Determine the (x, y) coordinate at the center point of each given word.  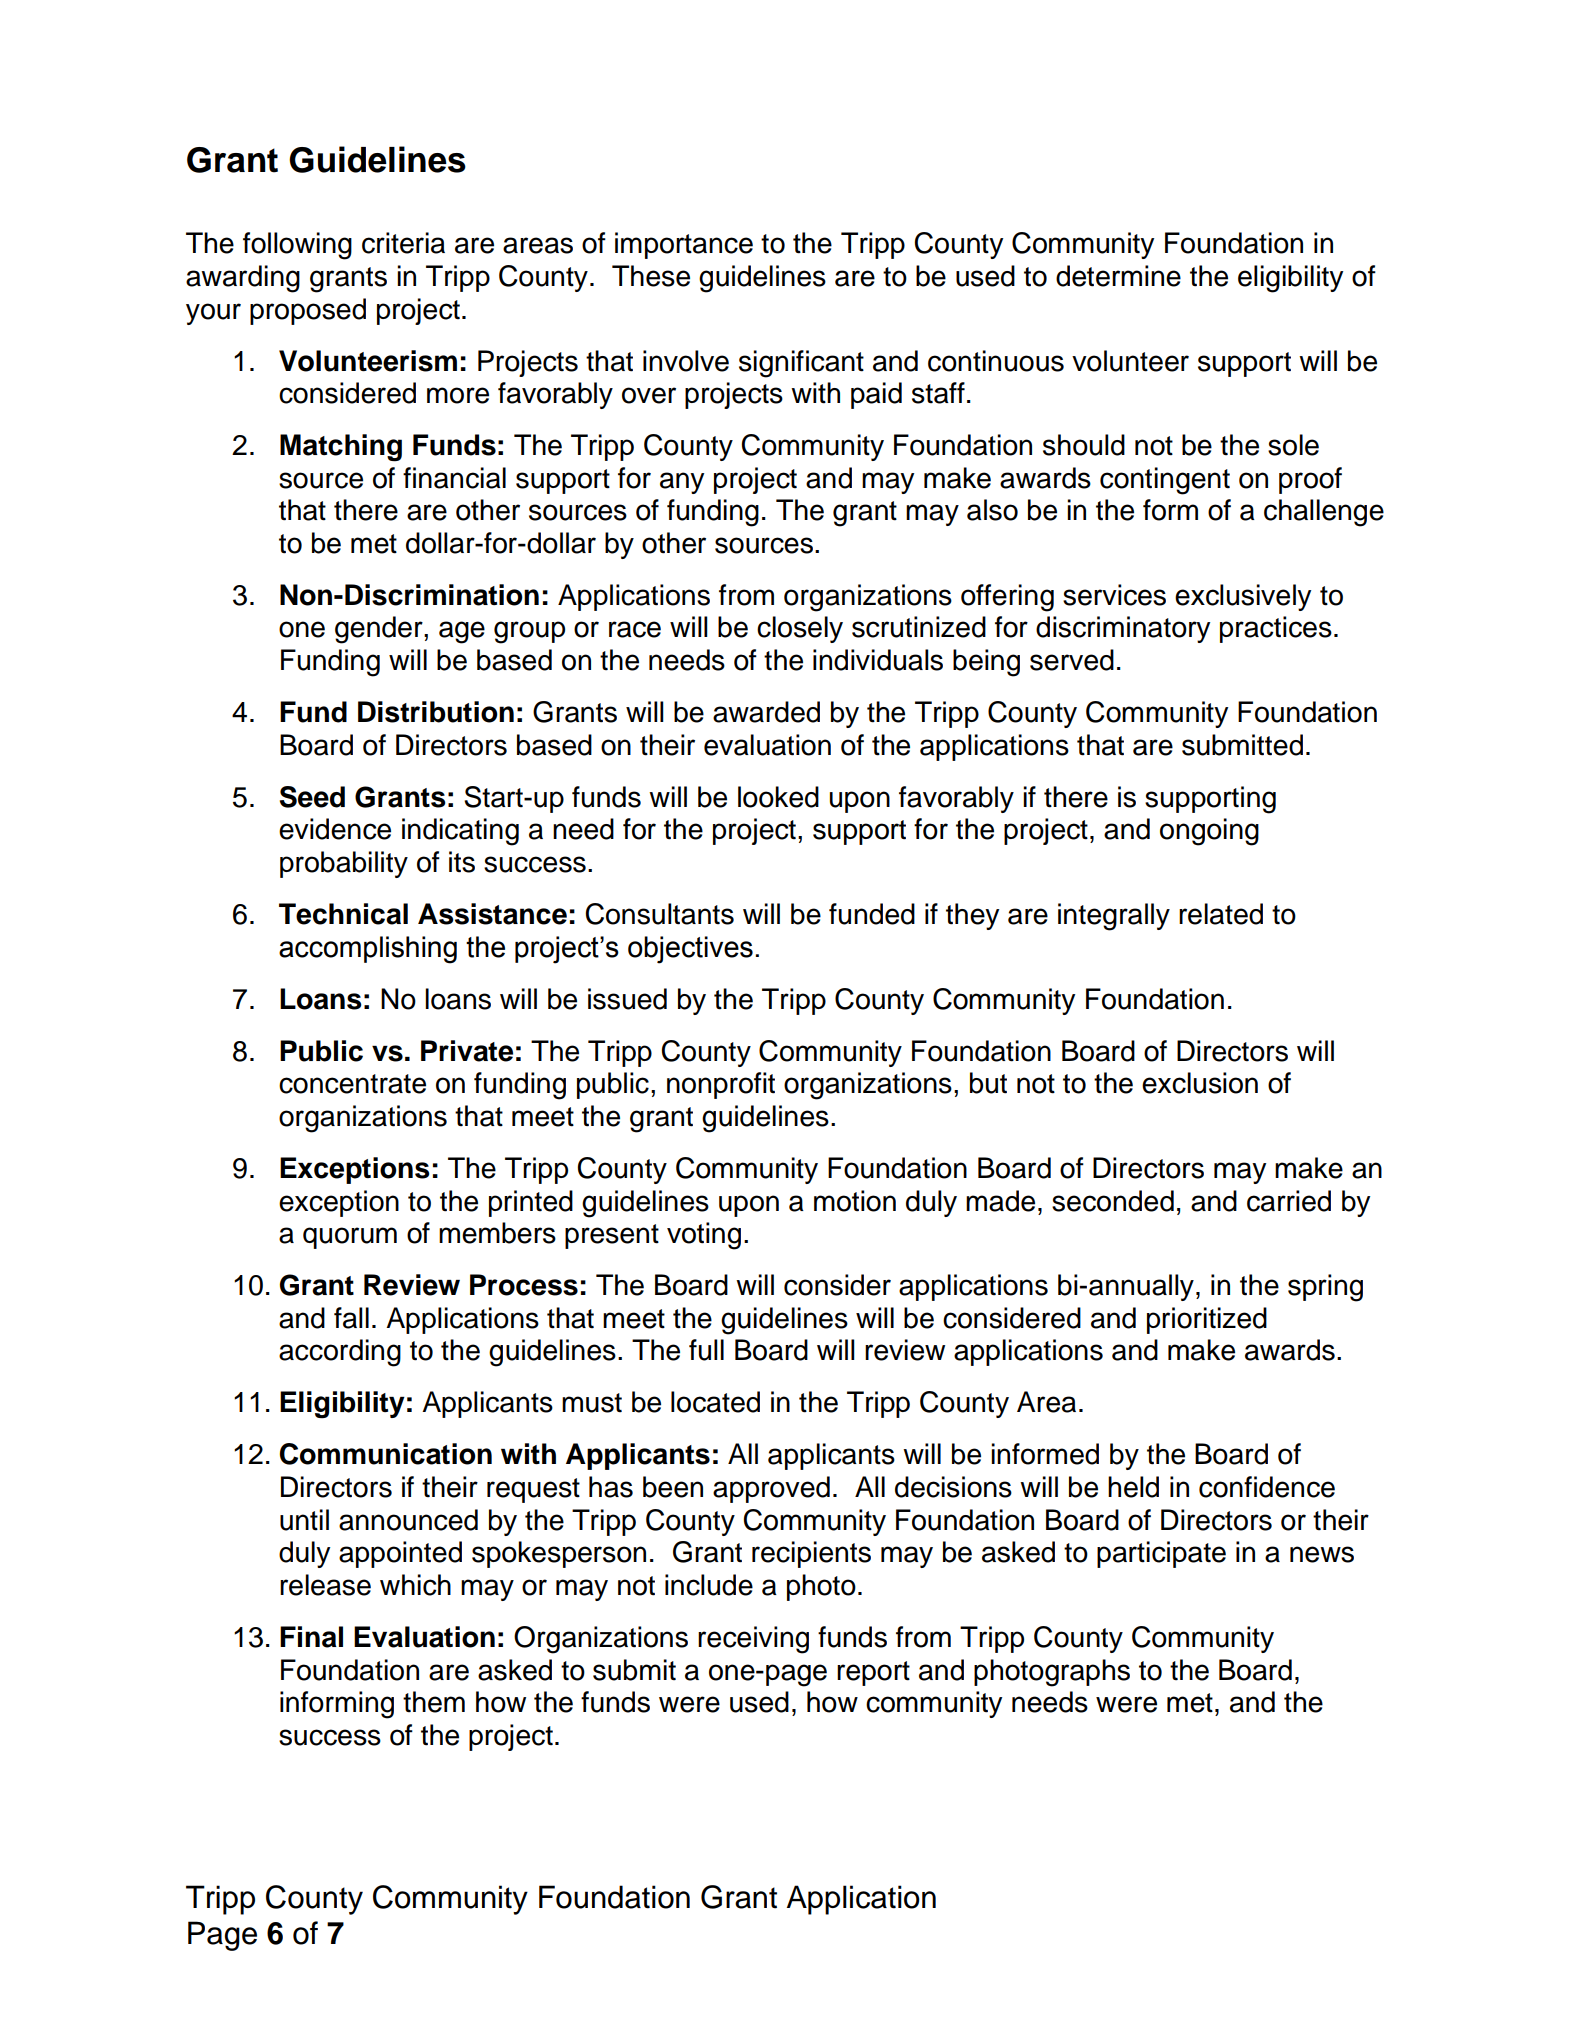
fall (351, 1318)
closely (800, 629)
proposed (308, 311)
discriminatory (1123, 629)
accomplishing (368, 950)
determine (1118, 276)
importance (684, 245)
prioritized (1207, 1320)
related (1221, 914)
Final (311, 1637)
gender (380, 630)
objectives (690, 950)
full (706, 1350)
